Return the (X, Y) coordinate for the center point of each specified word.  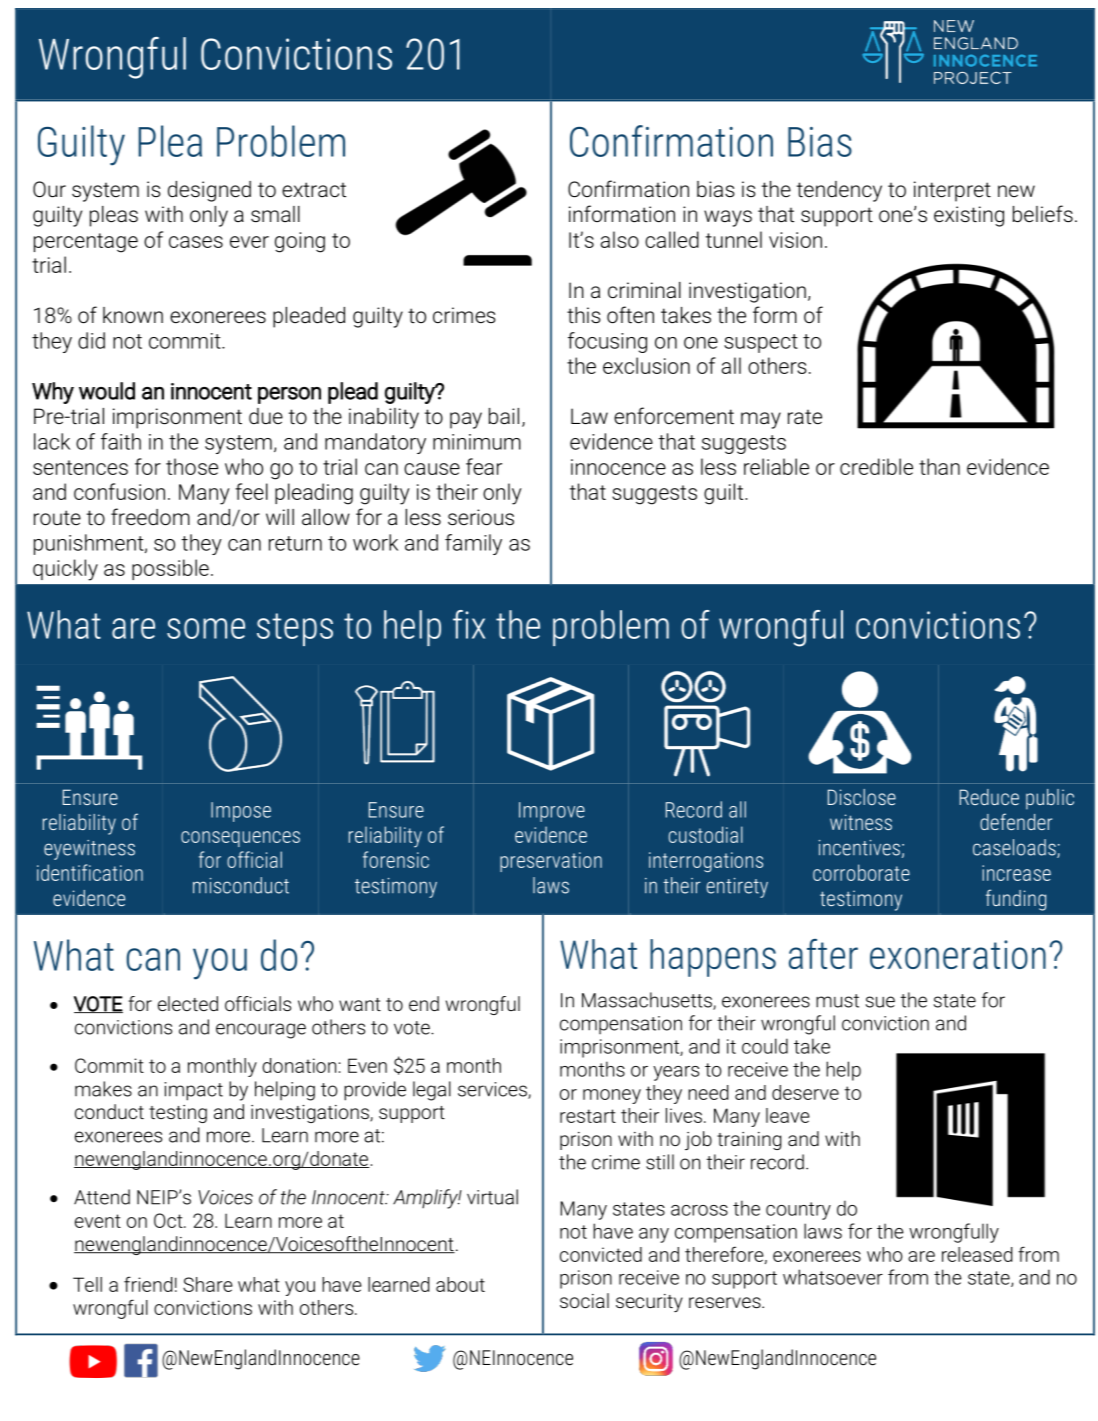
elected (188, 1003)
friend (148, 1284)
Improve (552, 812)
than (939, 466)
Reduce (989, 797)
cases (196, 242)
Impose (241, 812)
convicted (601, 1254)
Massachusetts (648, 1001)
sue (880, 1002)
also (620, 239)
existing (969, 216)
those (192, 466)
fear (484, 466)
